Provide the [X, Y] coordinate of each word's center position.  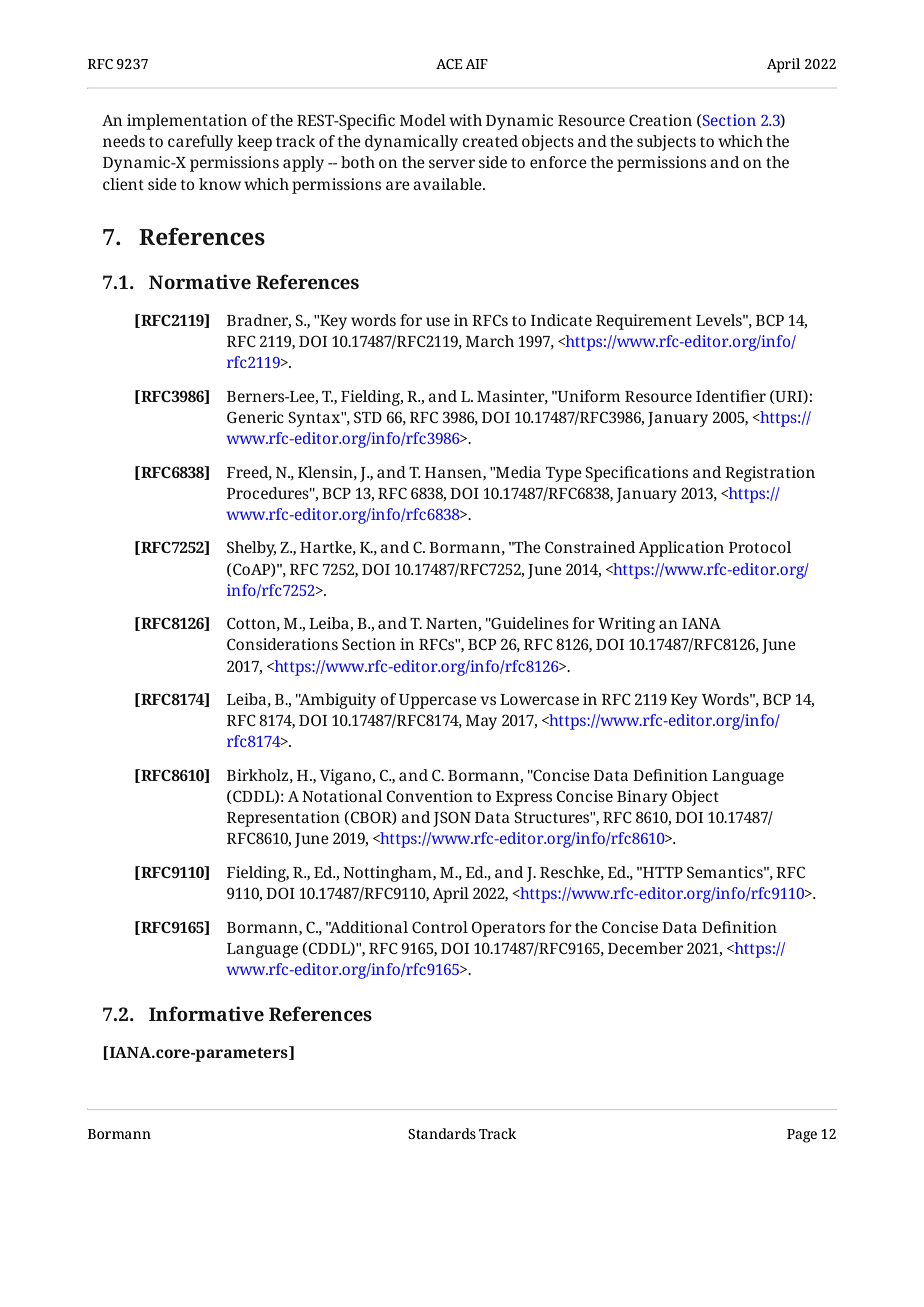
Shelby [251, 549]
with [465, 120]
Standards [442, 1133]
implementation [187, 122]
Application [681, 549]
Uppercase [438, 701]
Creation [660, 120]
